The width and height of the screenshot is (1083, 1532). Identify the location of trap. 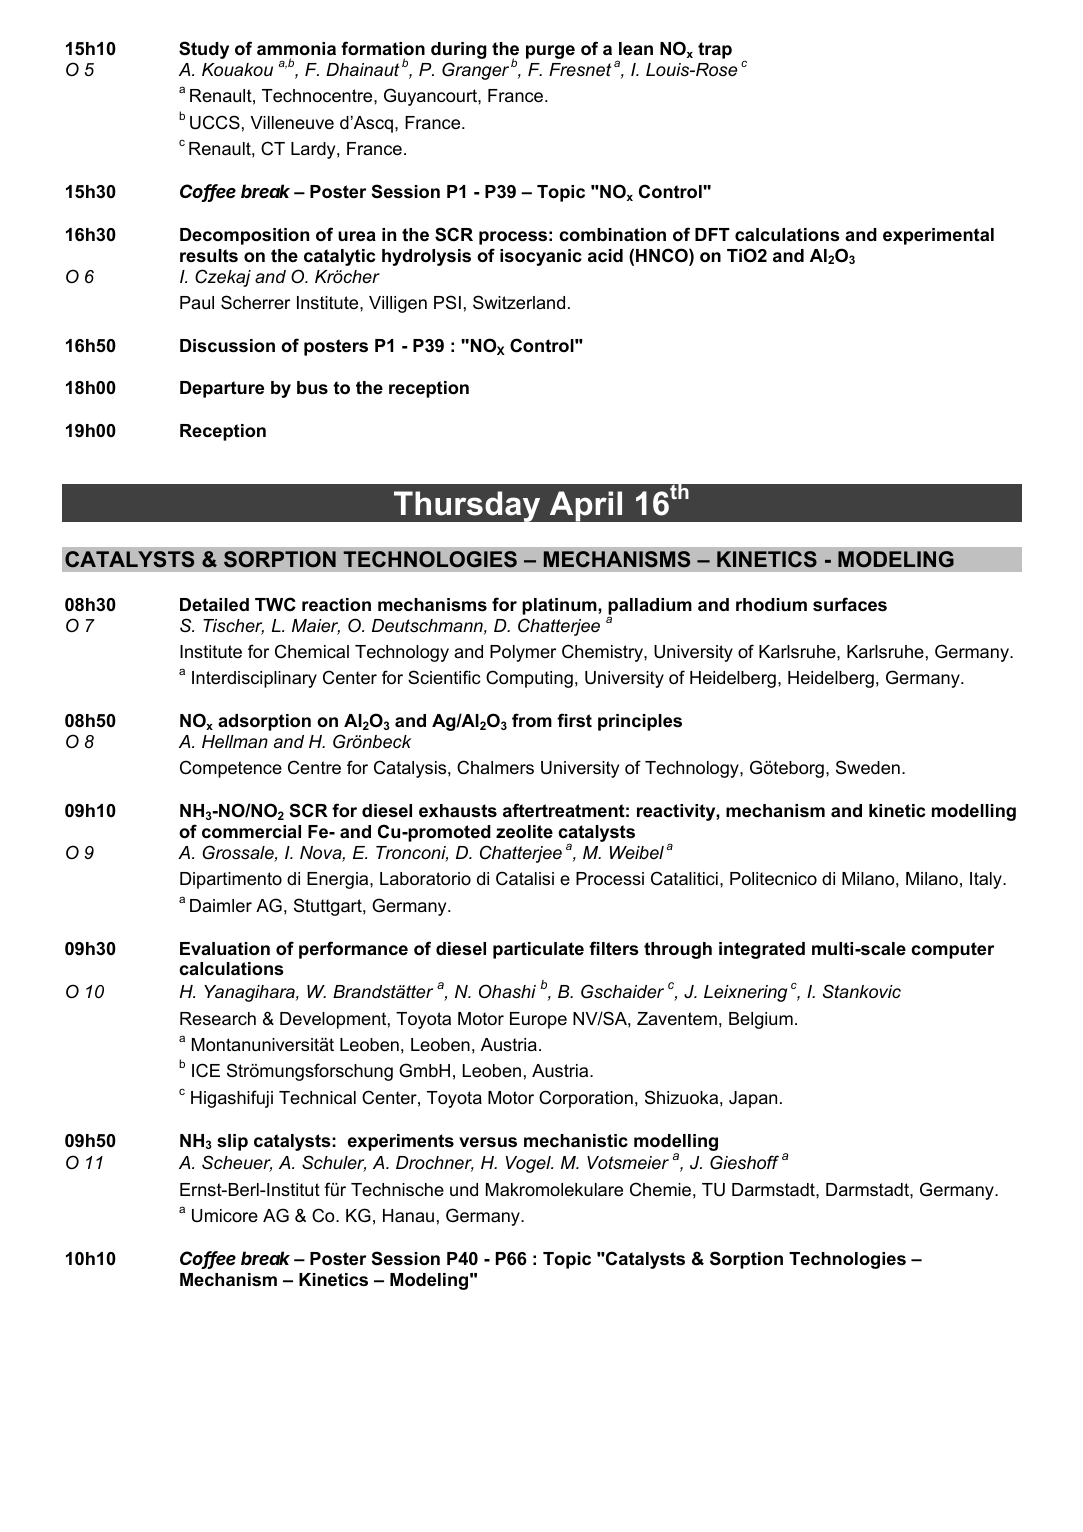
(715, 50).
